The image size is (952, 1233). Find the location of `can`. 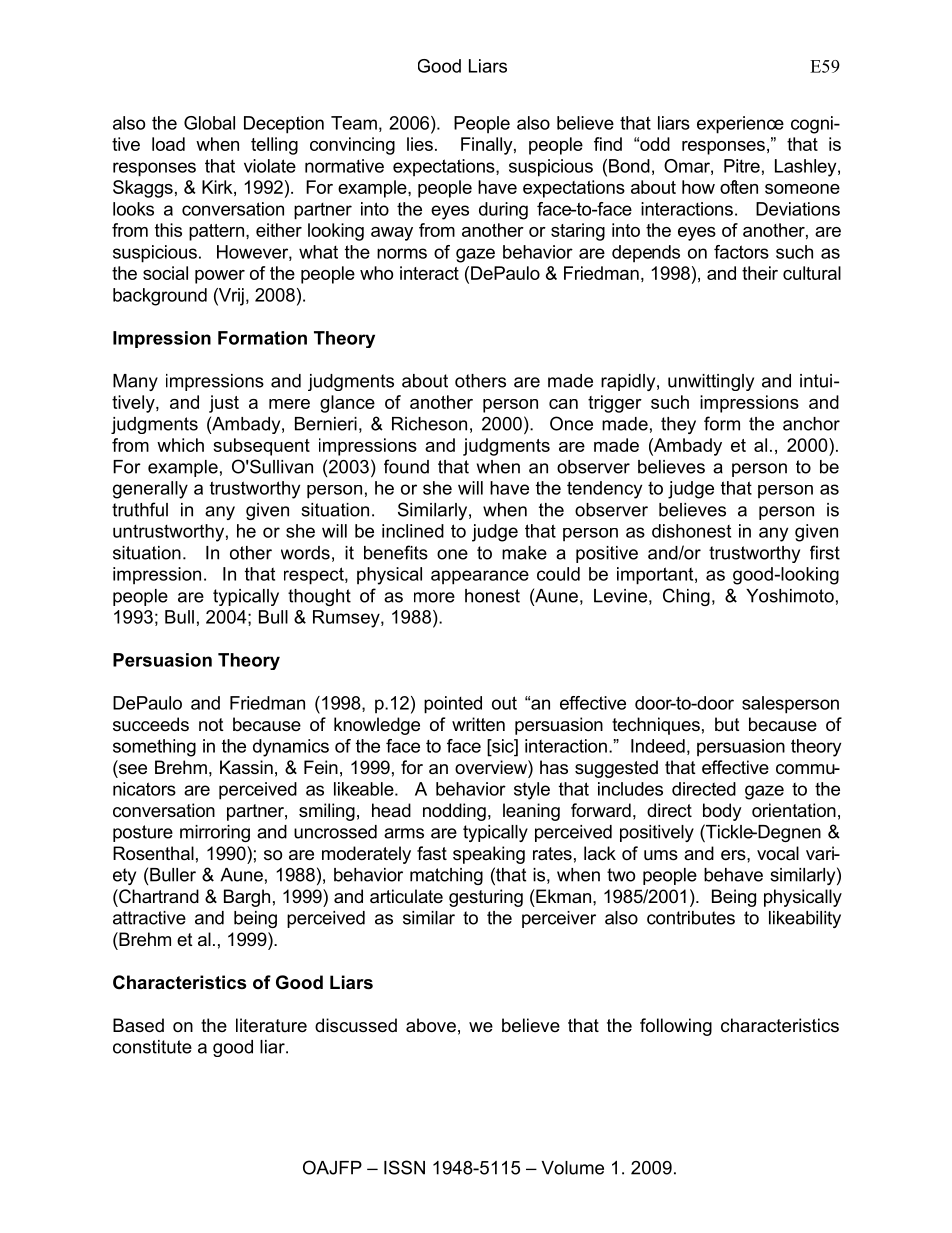

can is located at coordinates (563, 404).
